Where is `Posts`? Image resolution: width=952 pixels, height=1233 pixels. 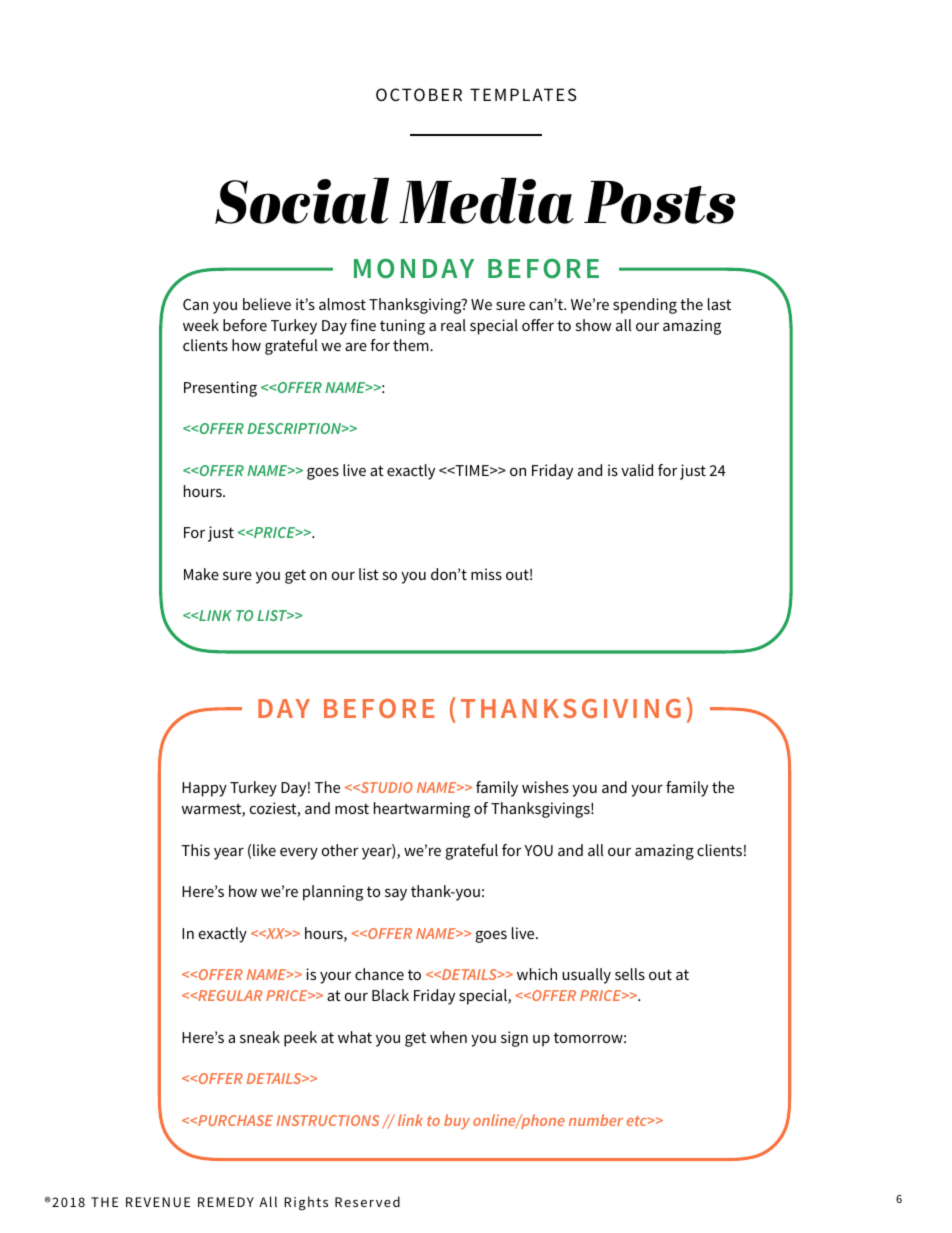 Posts is located at coordinates (659, 202).
